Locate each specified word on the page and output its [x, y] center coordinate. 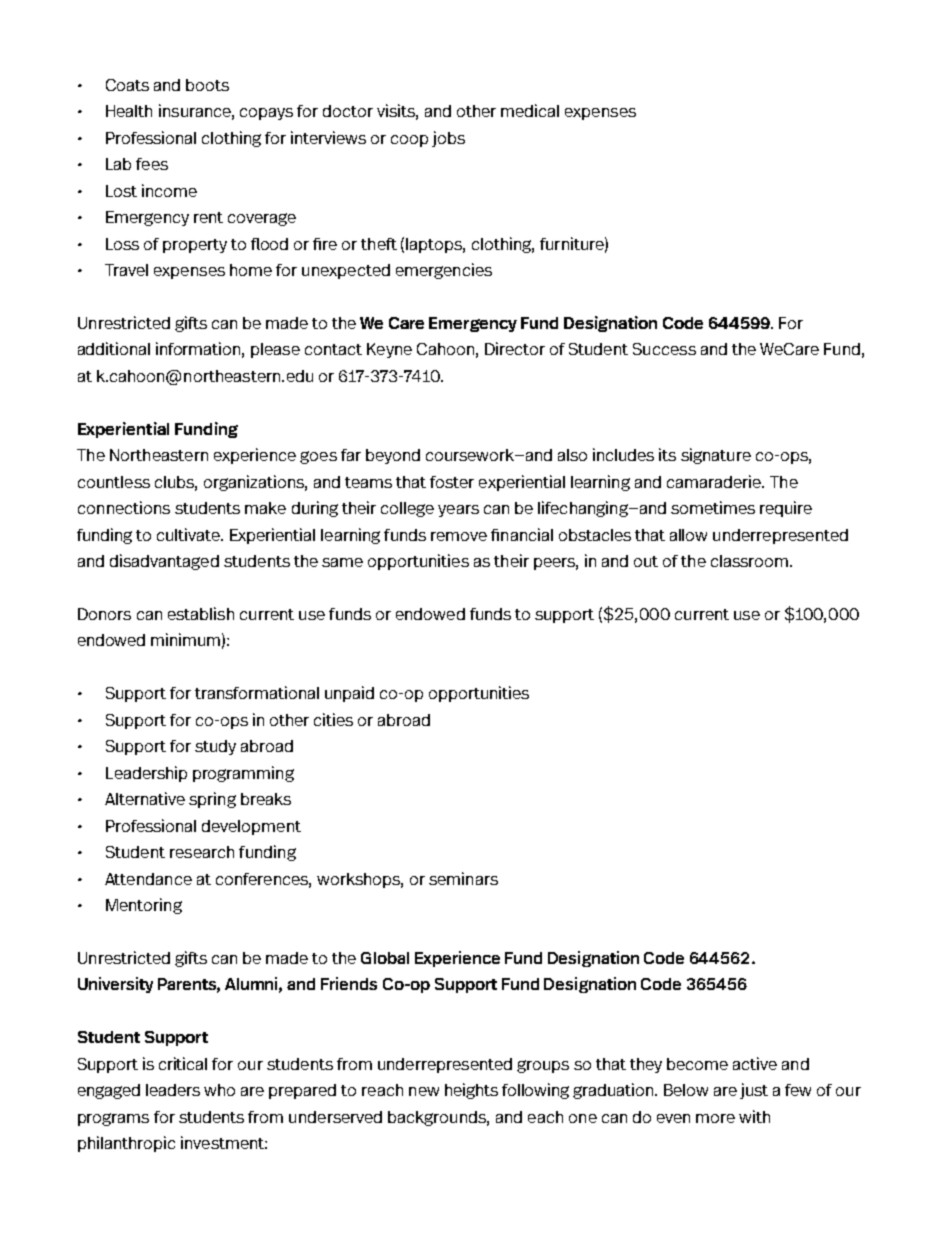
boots [207, 85]
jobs [448, 139]
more [715, 1118]
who [219, 1090]
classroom [749, 561]
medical [530, 110]
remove [459, 536]
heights [471, 1091]
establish [201, 613]
